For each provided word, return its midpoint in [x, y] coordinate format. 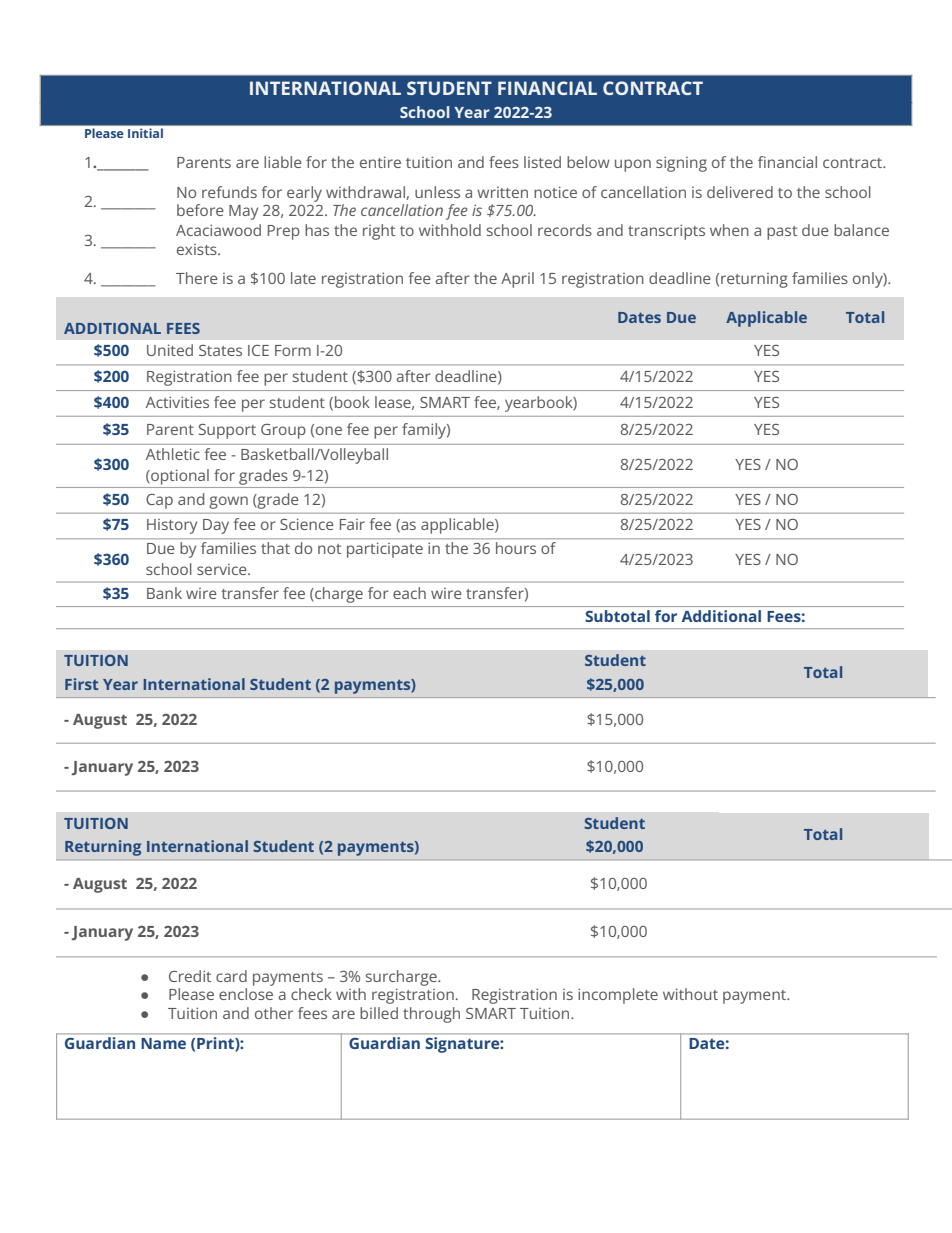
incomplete [618, 996]
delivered [740, 192]
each [409, 593]
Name [163, 1043]
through [431, 1015]
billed [379, 1013]
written [502, 192]
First [81, 684]
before [200, 210]
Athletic [173, 454]
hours [516, 548]
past [782, 233]
